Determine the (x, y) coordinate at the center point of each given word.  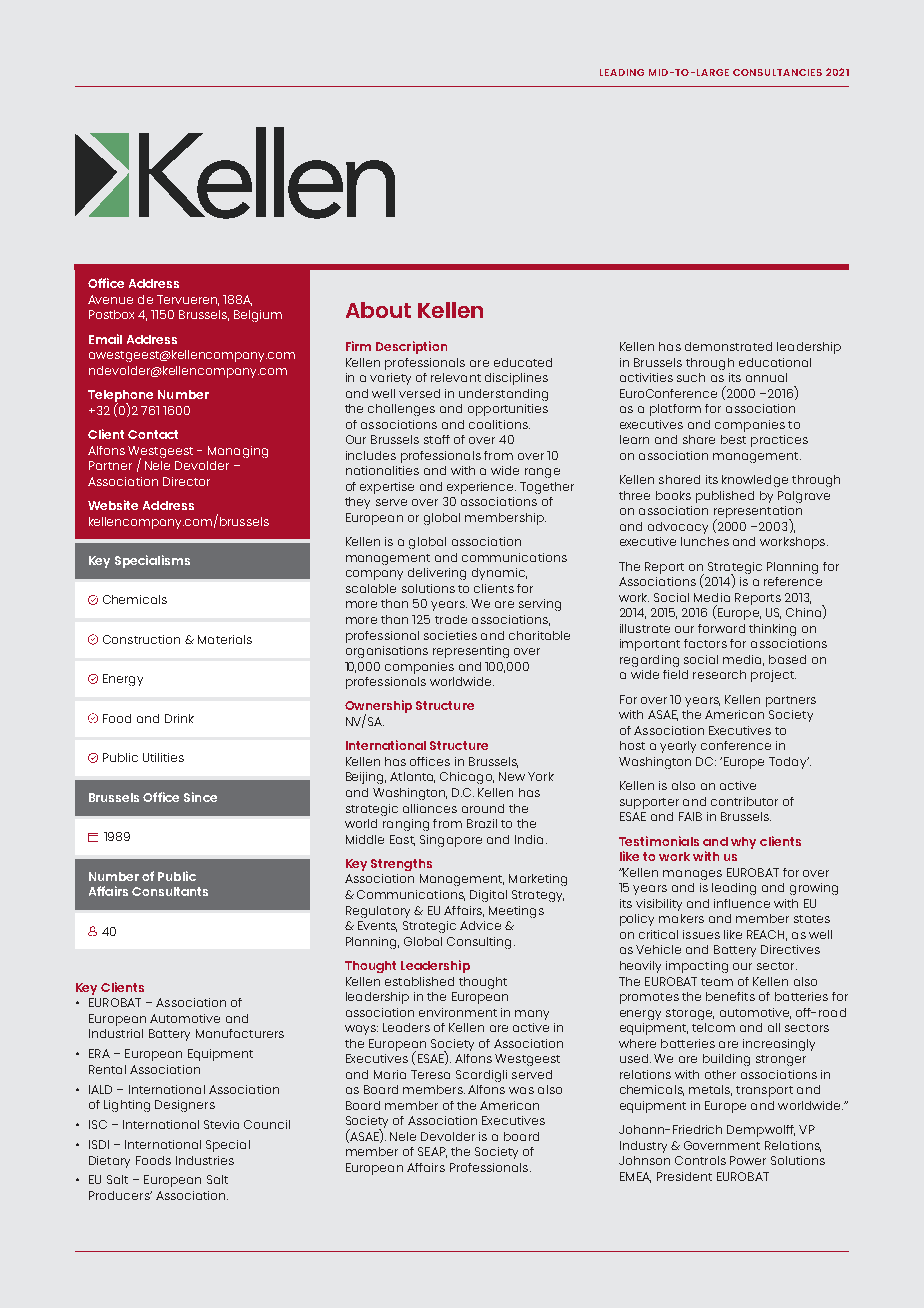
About (378, 310)
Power (748, 1160)
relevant (456, 377)
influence (742, 903)
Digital (488, 896)
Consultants (170, 891)
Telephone (120, 397)
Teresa (430, 1074)
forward (721, 628)
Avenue (110, 299)
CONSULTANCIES (777, 72)
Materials (225, 639)
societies (450, 635)
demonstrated (728, 346)
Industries (205, 1160)
